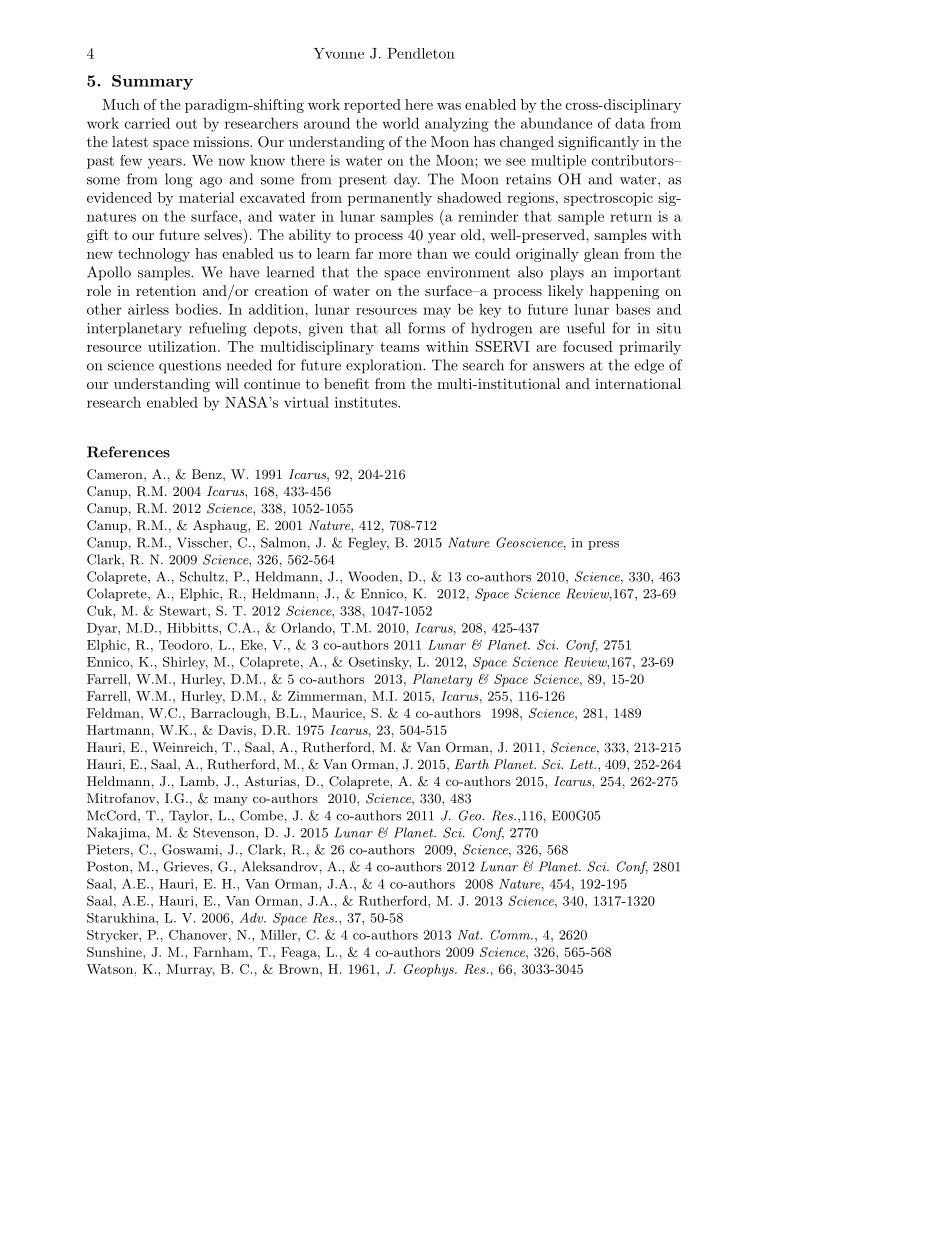 The width and height of the screenshot is (952, 1233). Describe the element at coordinates (152, 82) in the screenshot. I see `Summary` at that location.
